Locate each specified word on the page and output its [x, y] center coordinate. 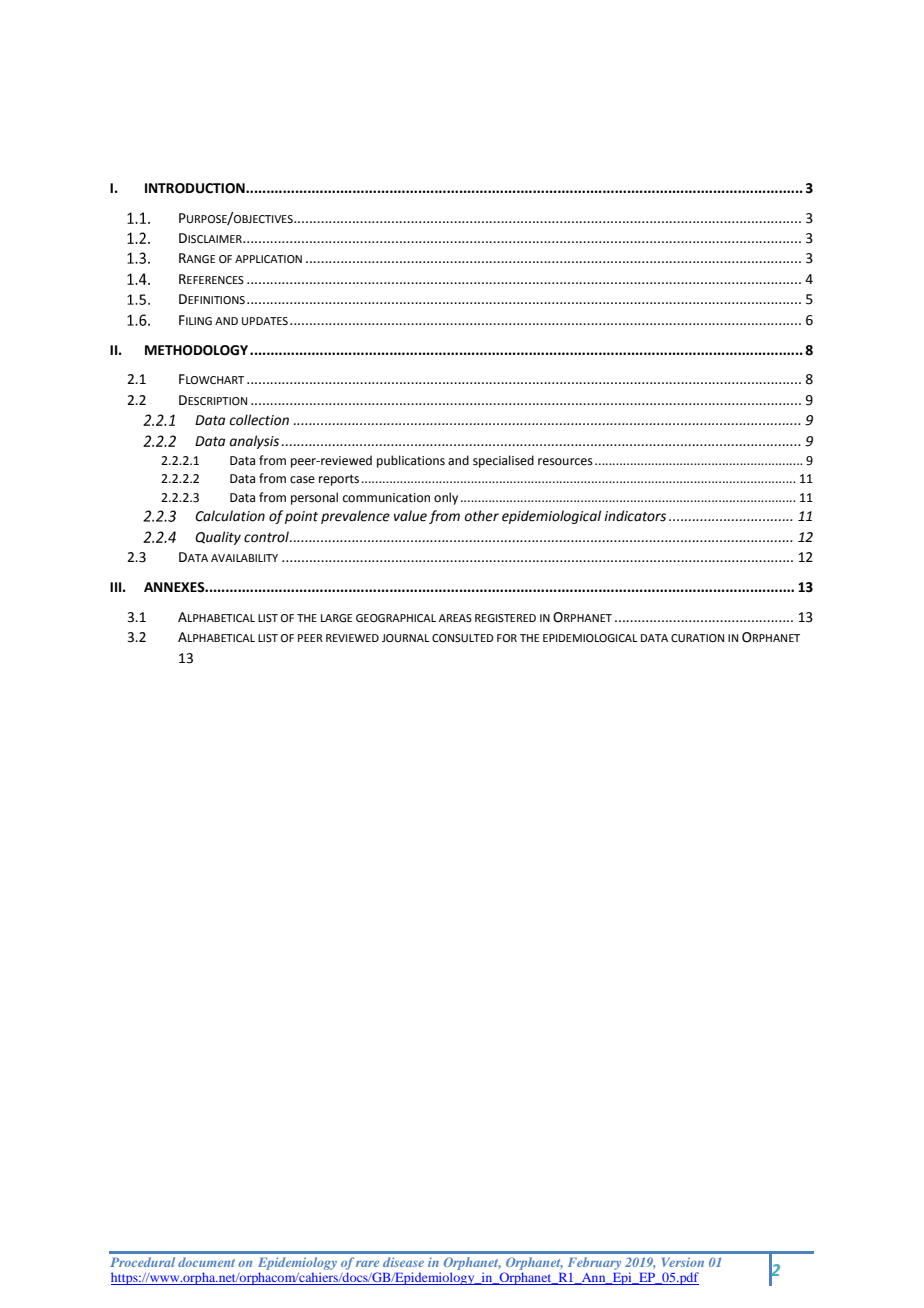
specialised [503, 461]
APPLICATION [268, 259]
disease [403, 1262]
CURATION [697, 638]
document [206, 1262]
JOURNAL [406, 638]
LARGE [336, 618]
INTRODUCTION [196, 188]
